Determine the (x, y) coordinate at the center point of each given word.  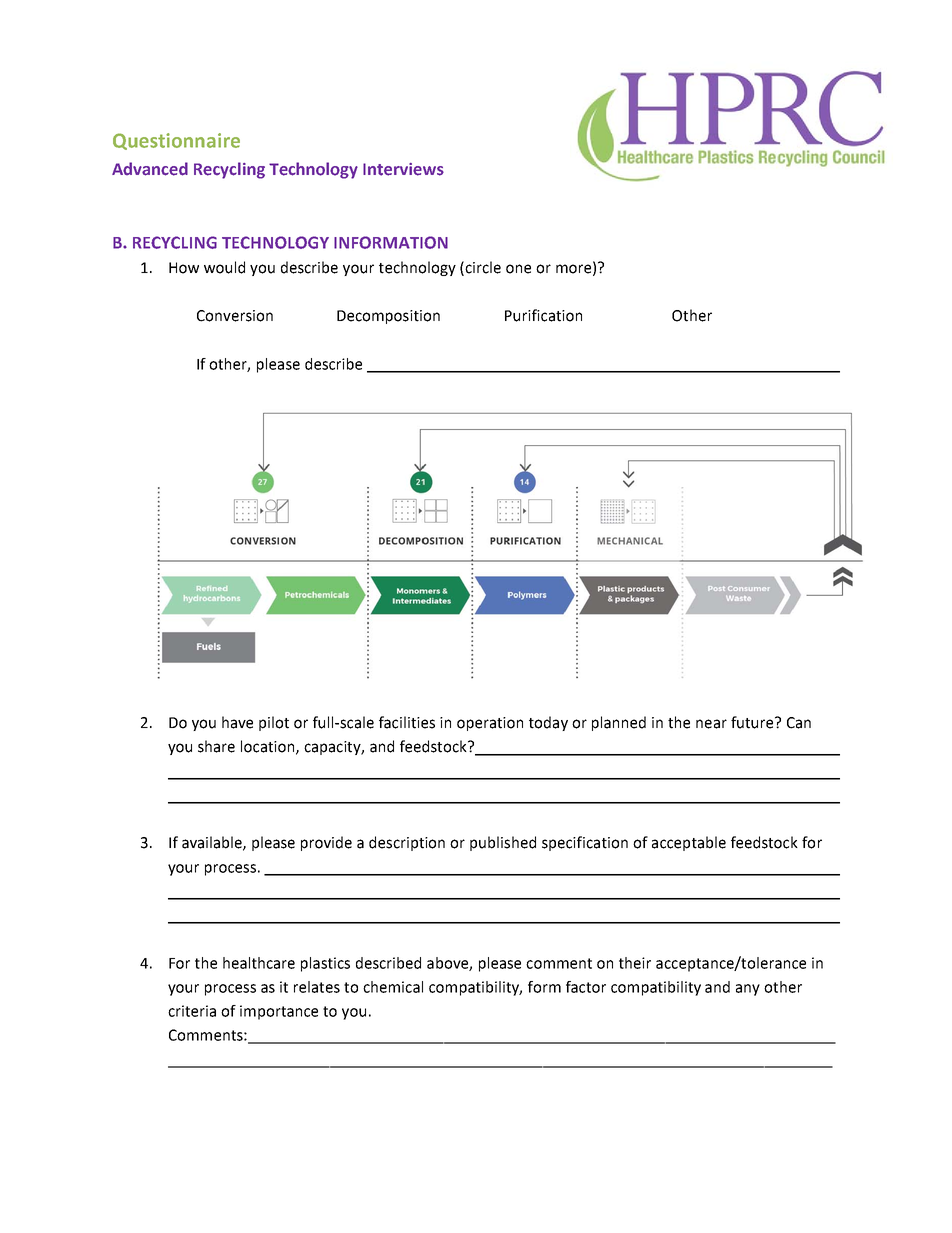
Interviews (403, 169)
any (748, 990)
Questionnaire (176, 141)
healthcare (259, 963)
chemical (393, 987)
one (518, 269)
